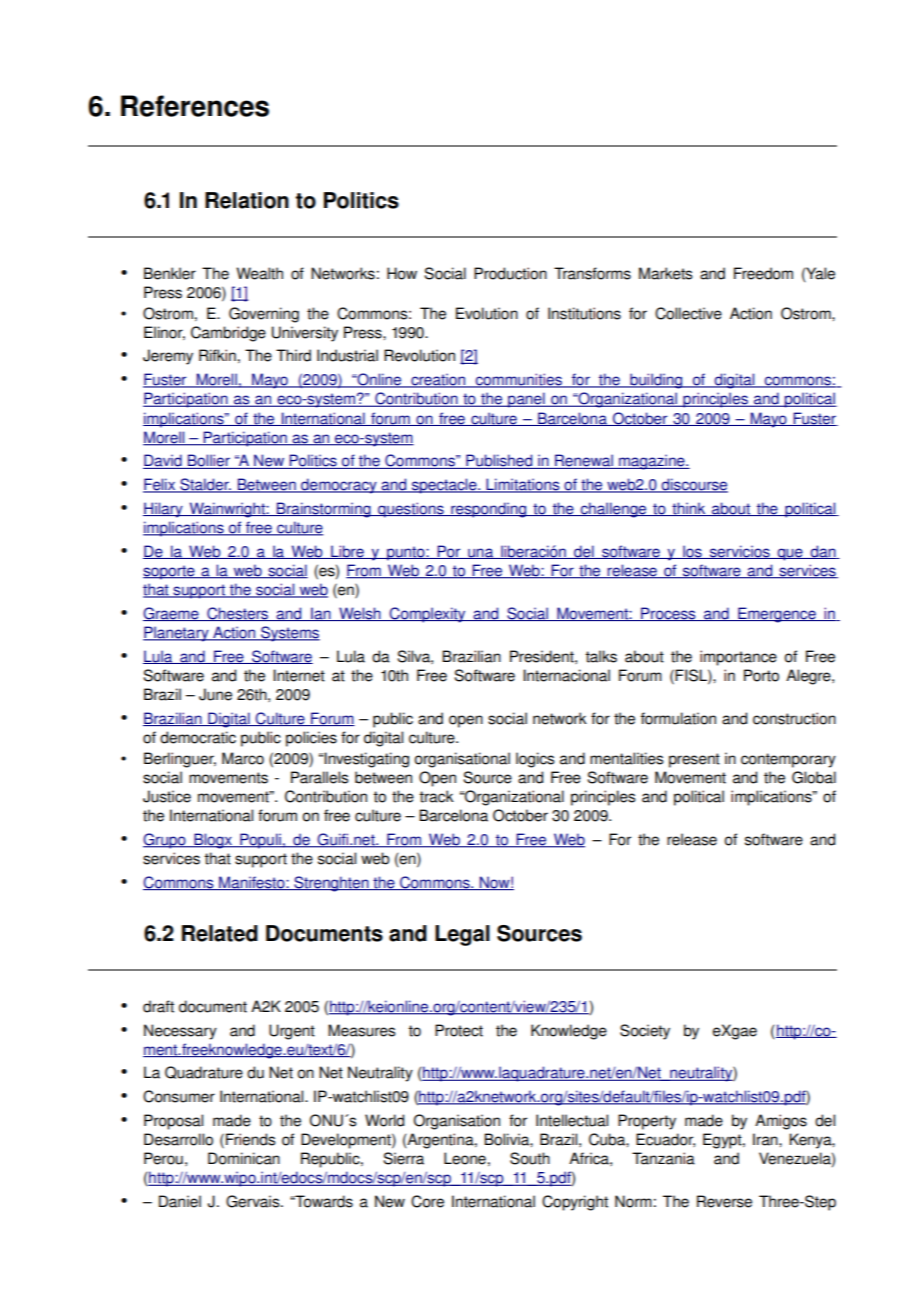  What do you see at coordinates (195, 106) in the page?
I see `References` at bounding box center [195, 106].
